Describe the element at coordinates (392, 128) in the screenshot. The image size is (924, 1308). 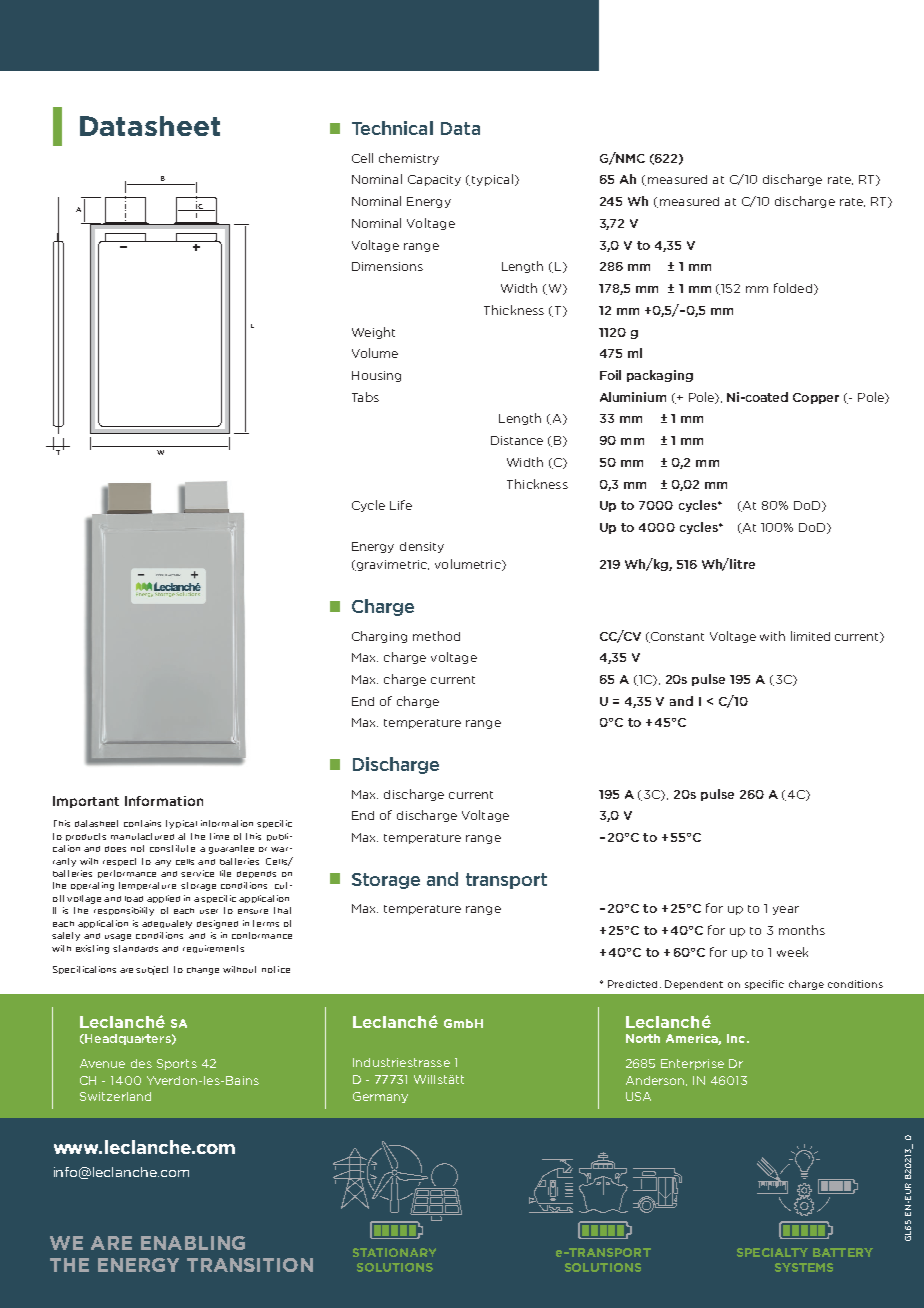
I see `Technical` at that location.
